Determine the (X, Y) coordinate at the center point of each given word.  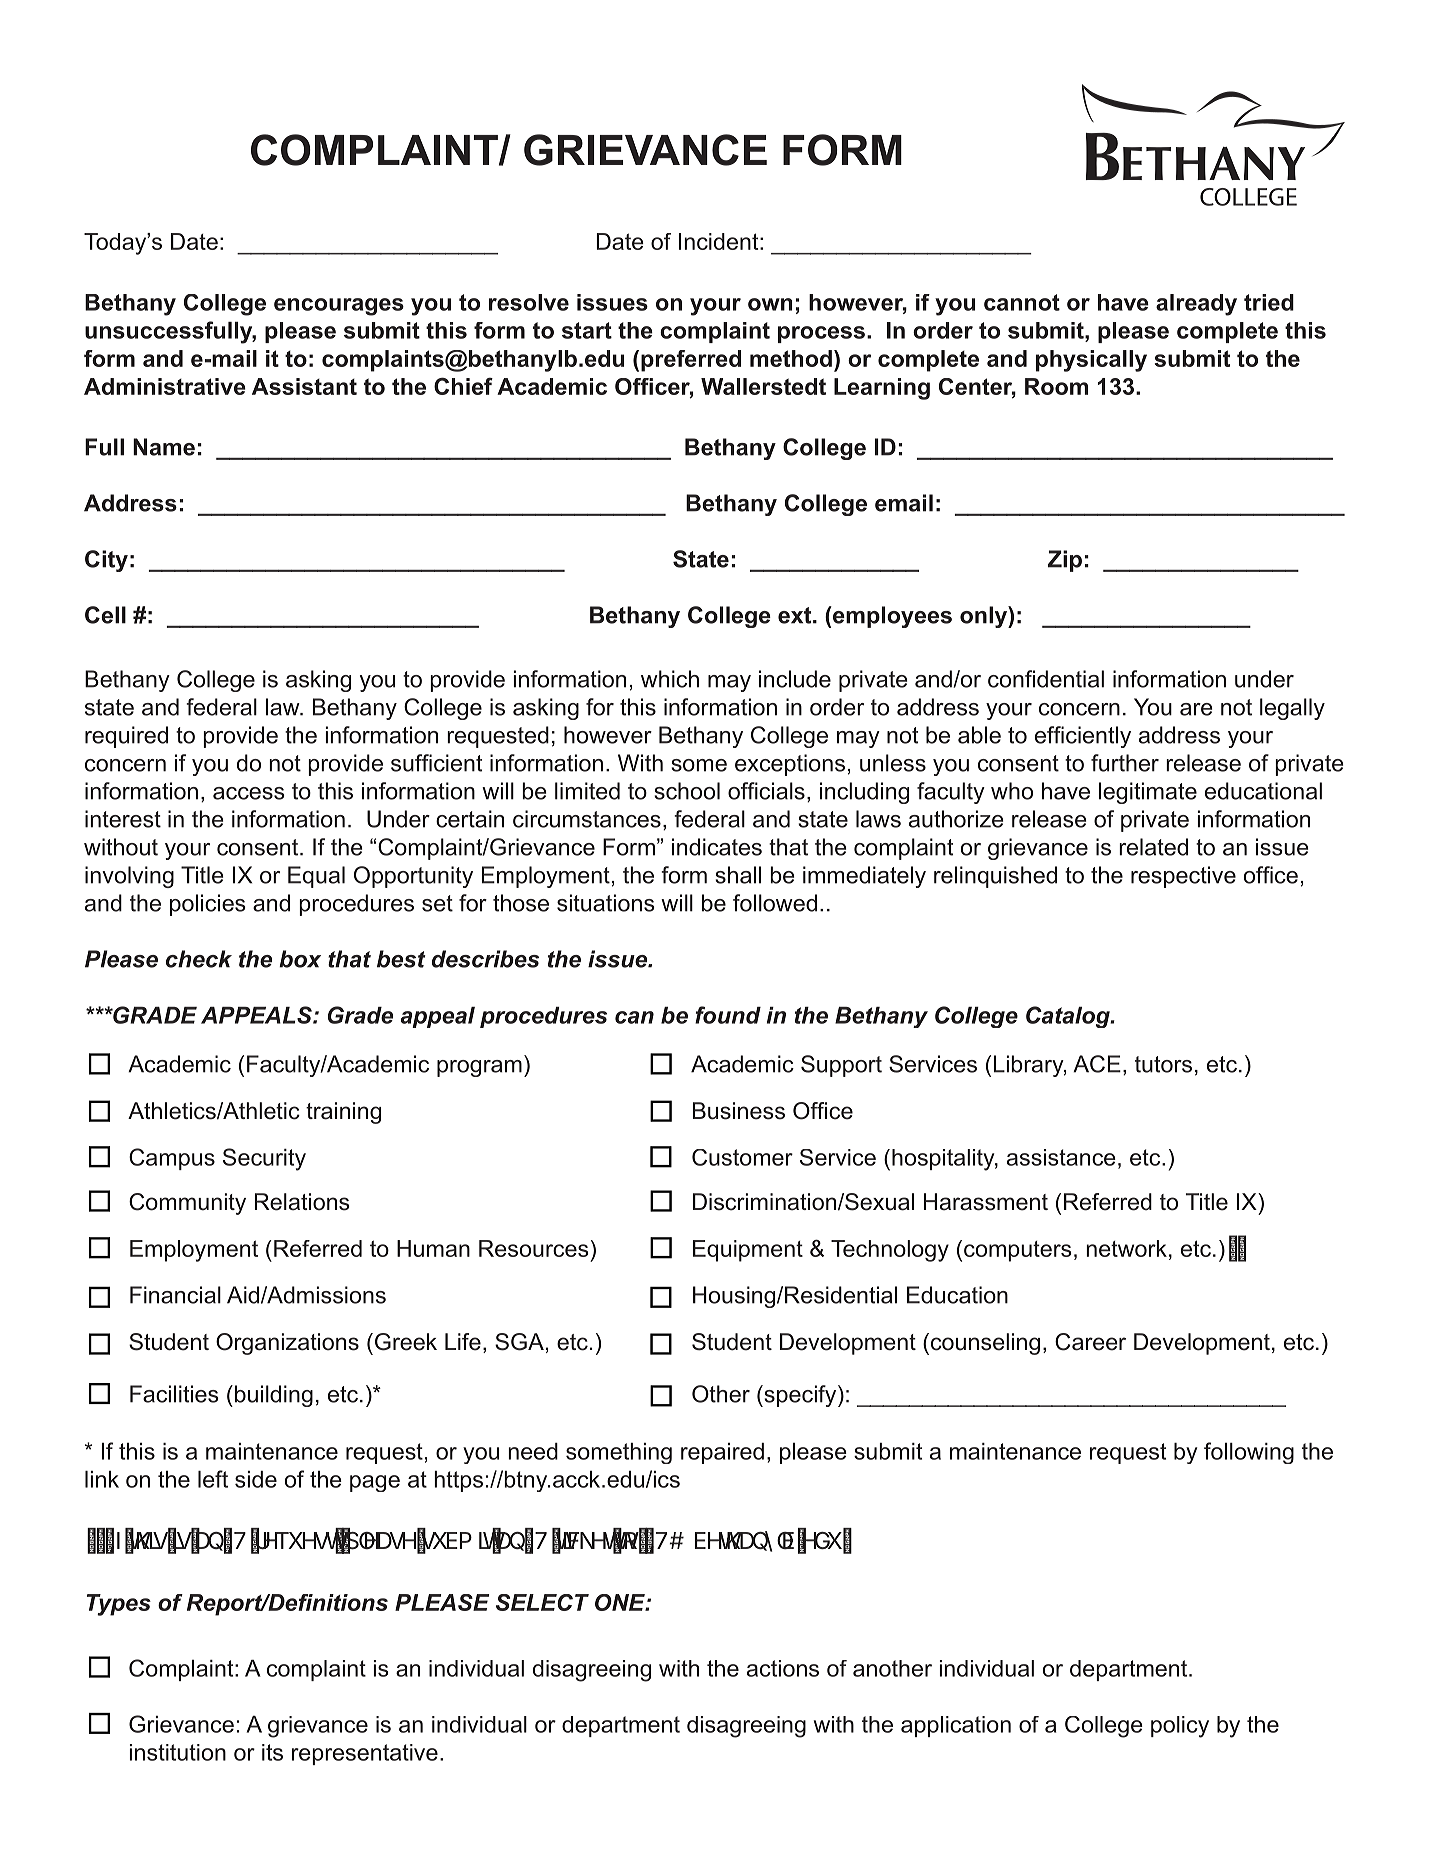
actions (783, 1668)
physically (1091, 361)
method (791, 358)
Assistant (304, 386)
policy (1180, 1727)
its (272, 1752)
